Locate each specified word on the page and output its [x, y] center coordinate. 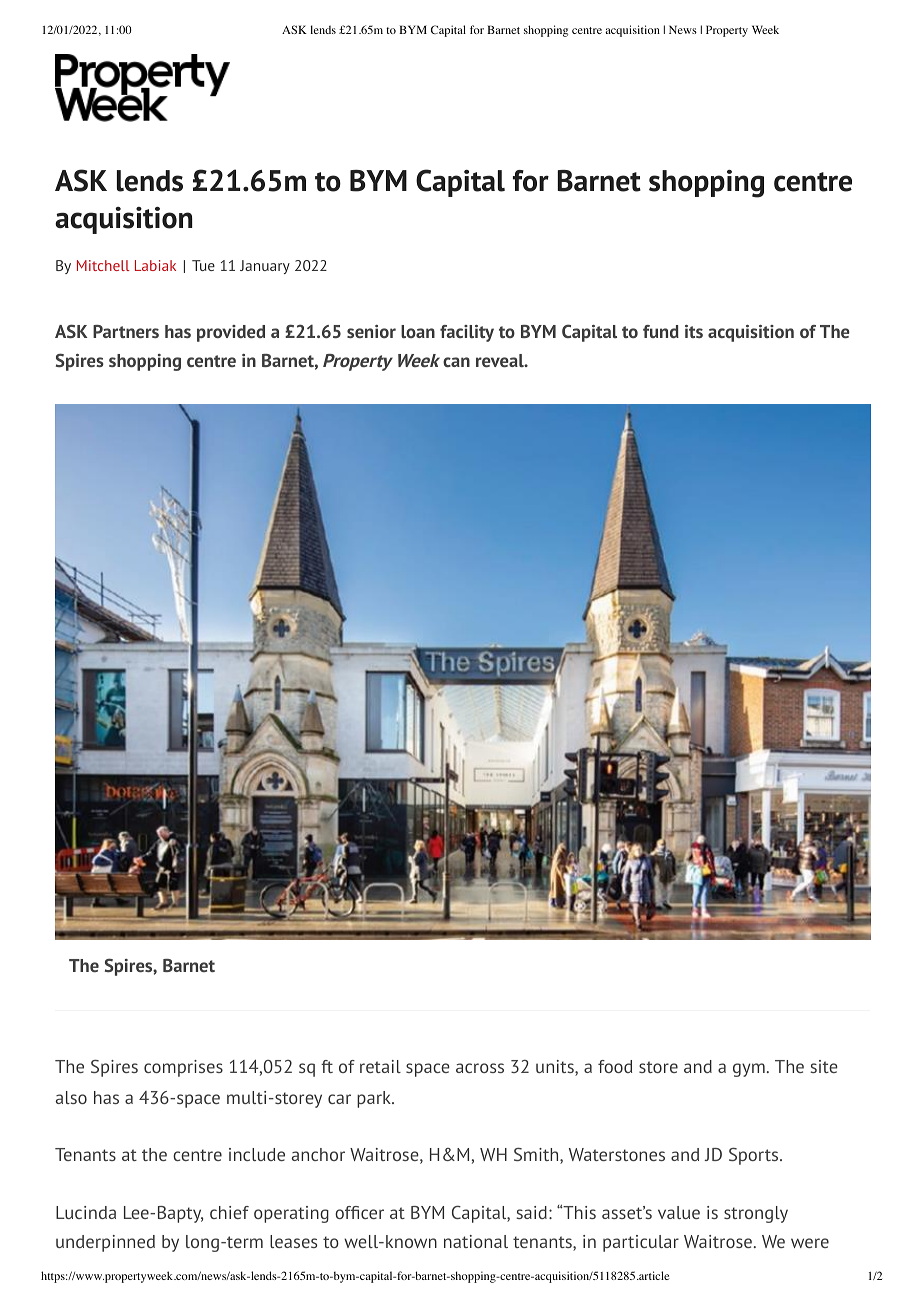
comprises [183, 1068]
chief [229, 1212]
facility [467, 333]
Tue [203, 265]
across [480, 1068]
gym [749, 1070]
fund [661, 331]
